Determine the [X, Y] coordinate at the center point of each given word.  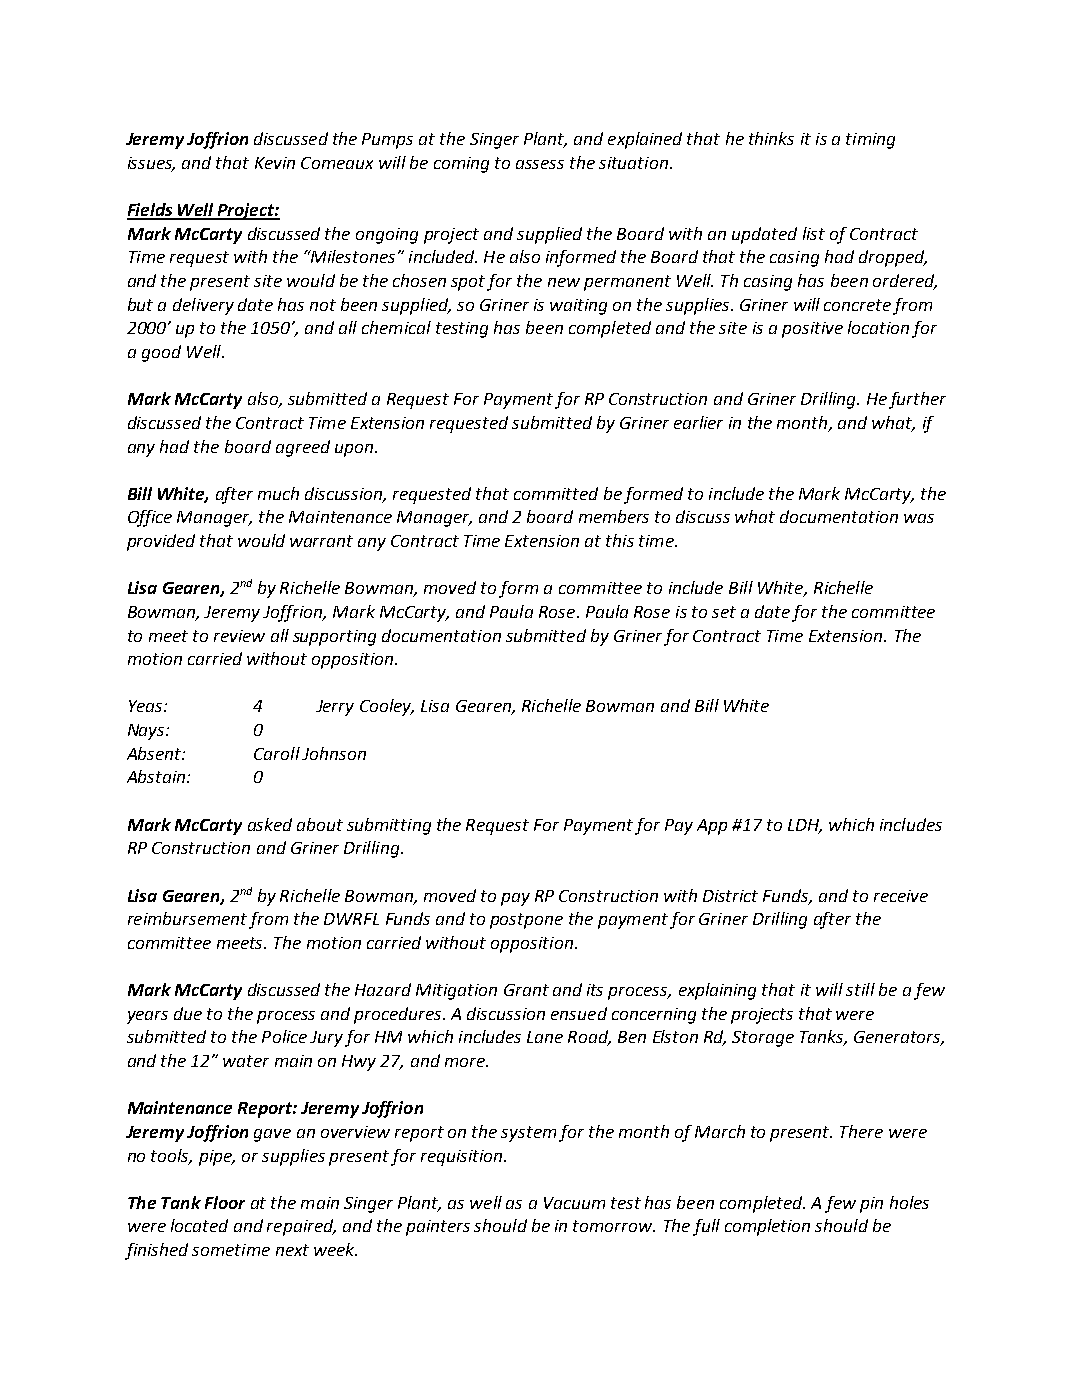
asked [270, 824]
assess [540, 164]
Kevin [275, 163]
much [278, 493]
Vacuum [574, 1203]
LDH [805, 826]
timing [870, 141]
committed [556, 493]
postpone [526, 921]
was [919, 518]
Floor [225, 1202]
